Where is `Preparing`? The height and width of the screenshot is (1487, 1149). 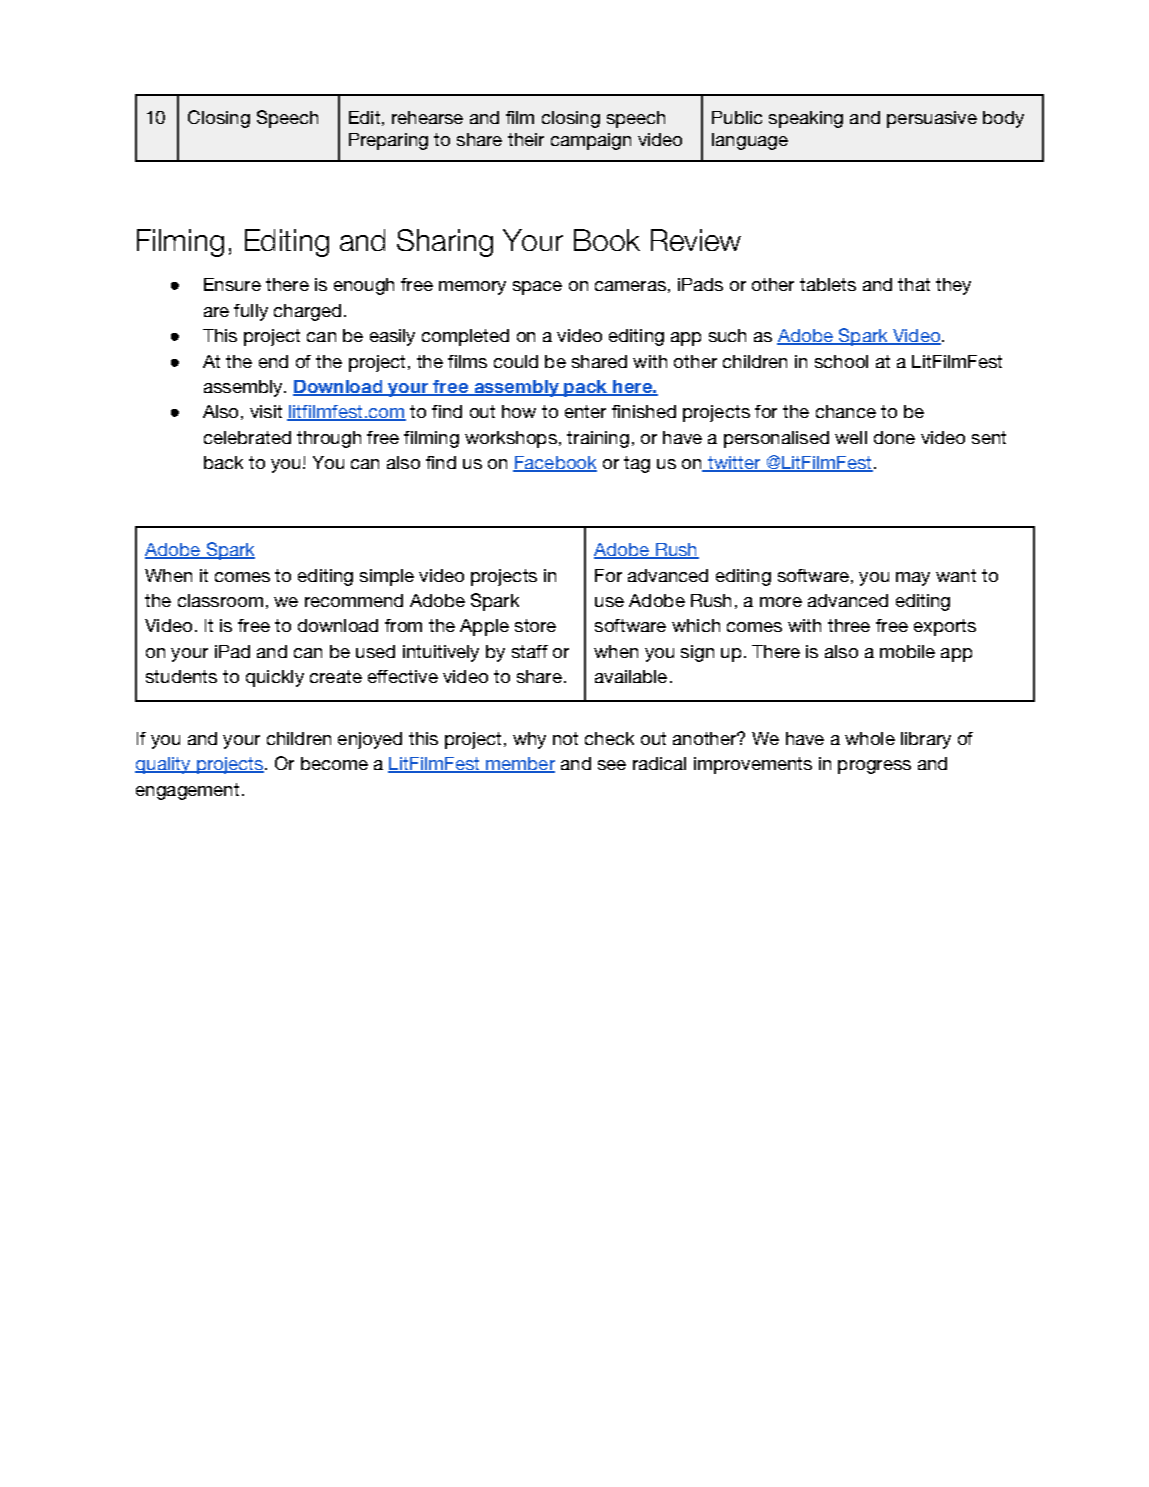
Preparing is located at coordinates (388, 141).
